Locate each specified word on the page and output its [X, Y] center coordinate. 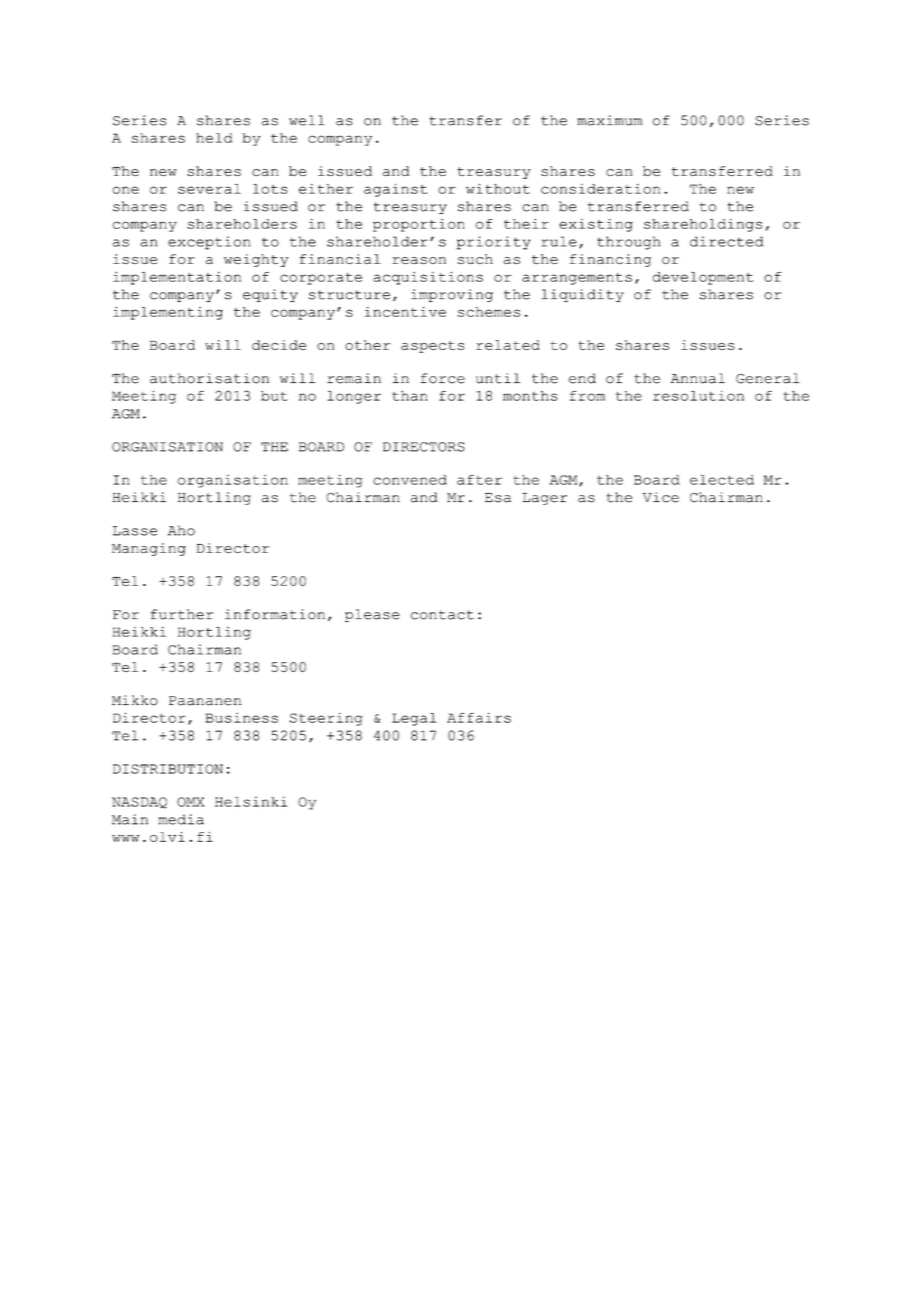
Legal [414, 719]
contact [442, 615]
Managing [149, 549]
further [182, 614]
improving [452, 295]
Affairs [479, 717]
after [479, 480]
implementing [168, 313]
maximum [610, 120]
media [181, 819]
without [498, 188]
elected [722, 480]
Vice [661, 497]
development [702, 278]
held [214, 138]
